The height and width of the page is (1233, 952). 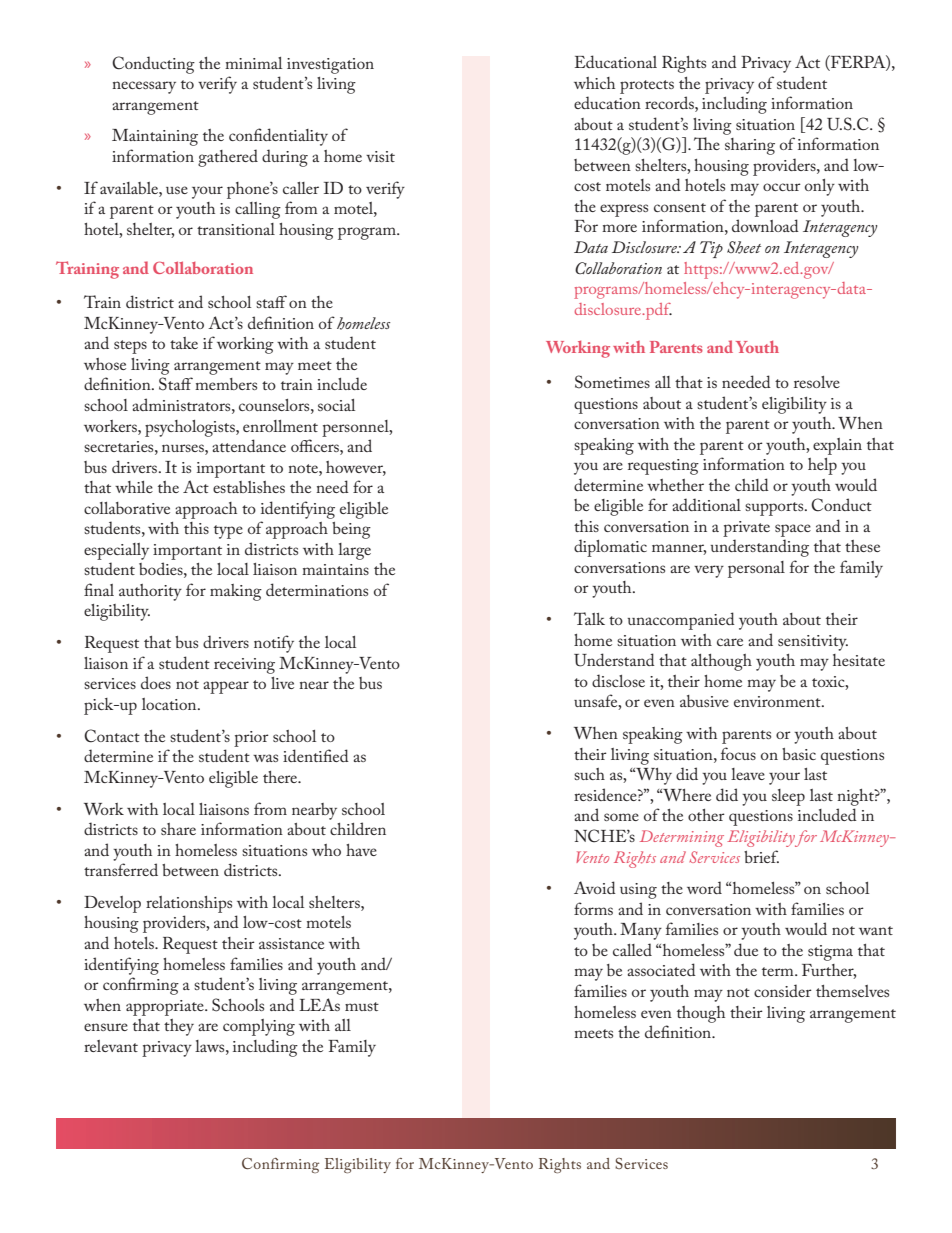 I want to click on psychologists, so click(x=191, y=428).
